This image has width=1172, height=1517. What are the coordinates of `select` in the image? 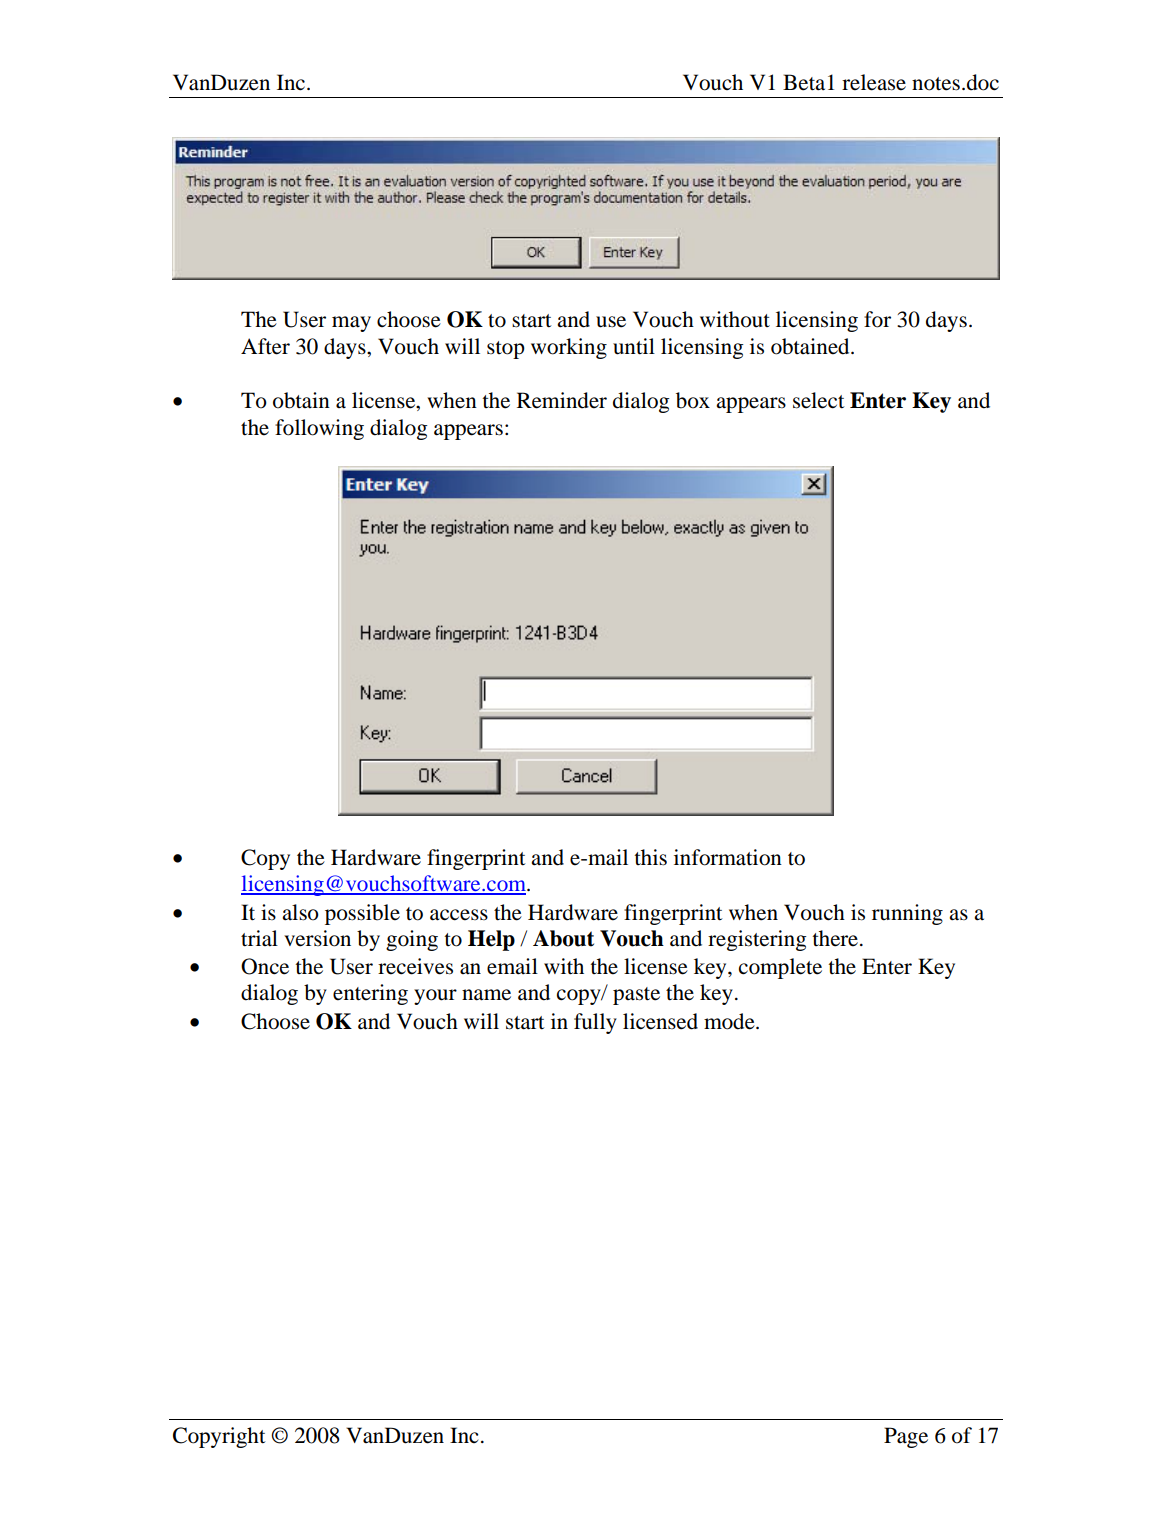 It's located at (819, 400).
